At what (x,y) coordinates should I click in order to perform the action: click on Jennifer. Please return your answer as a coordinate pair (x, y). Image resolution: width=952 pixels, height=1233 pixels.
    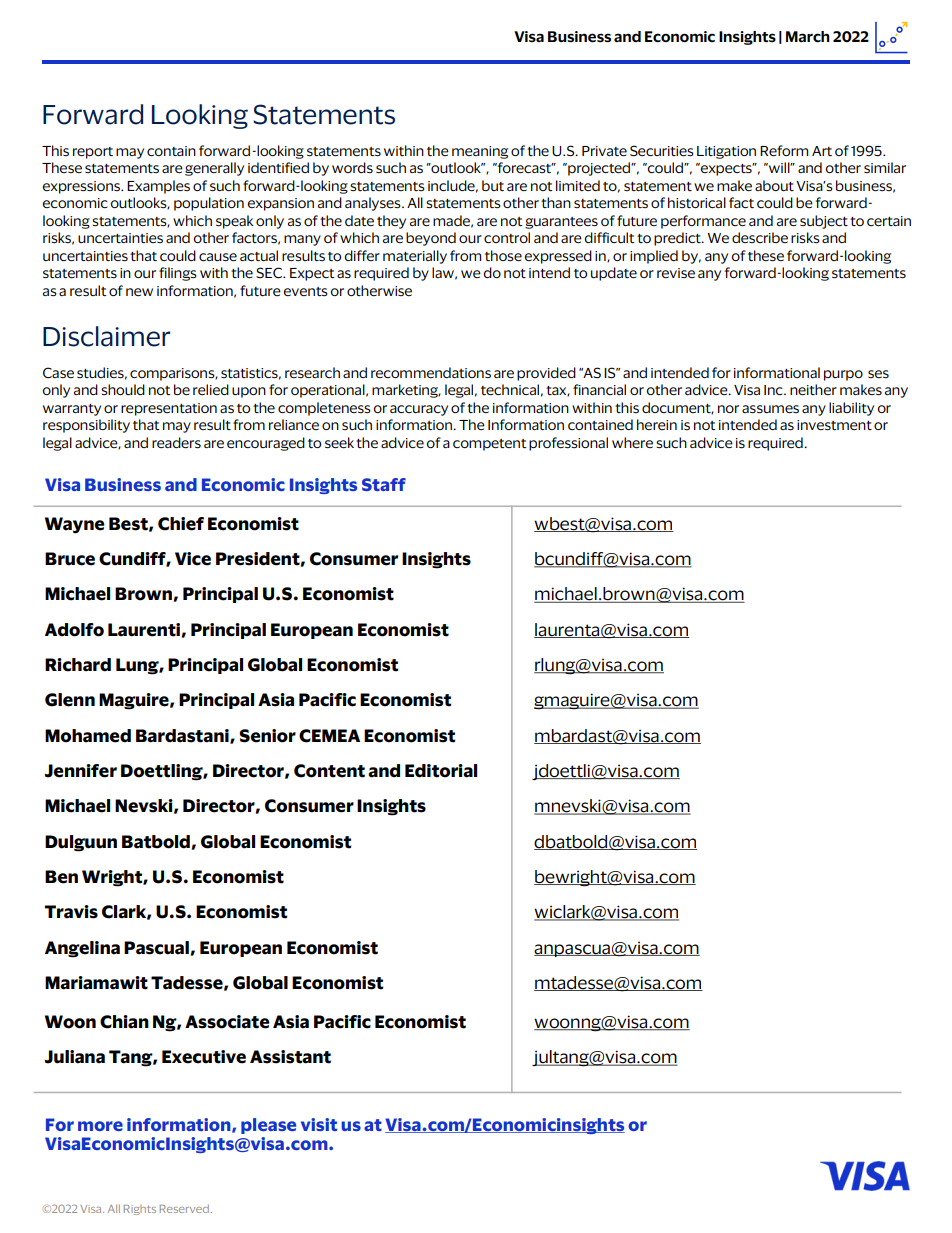
    Looking at the image, I should click on (80, 771).
